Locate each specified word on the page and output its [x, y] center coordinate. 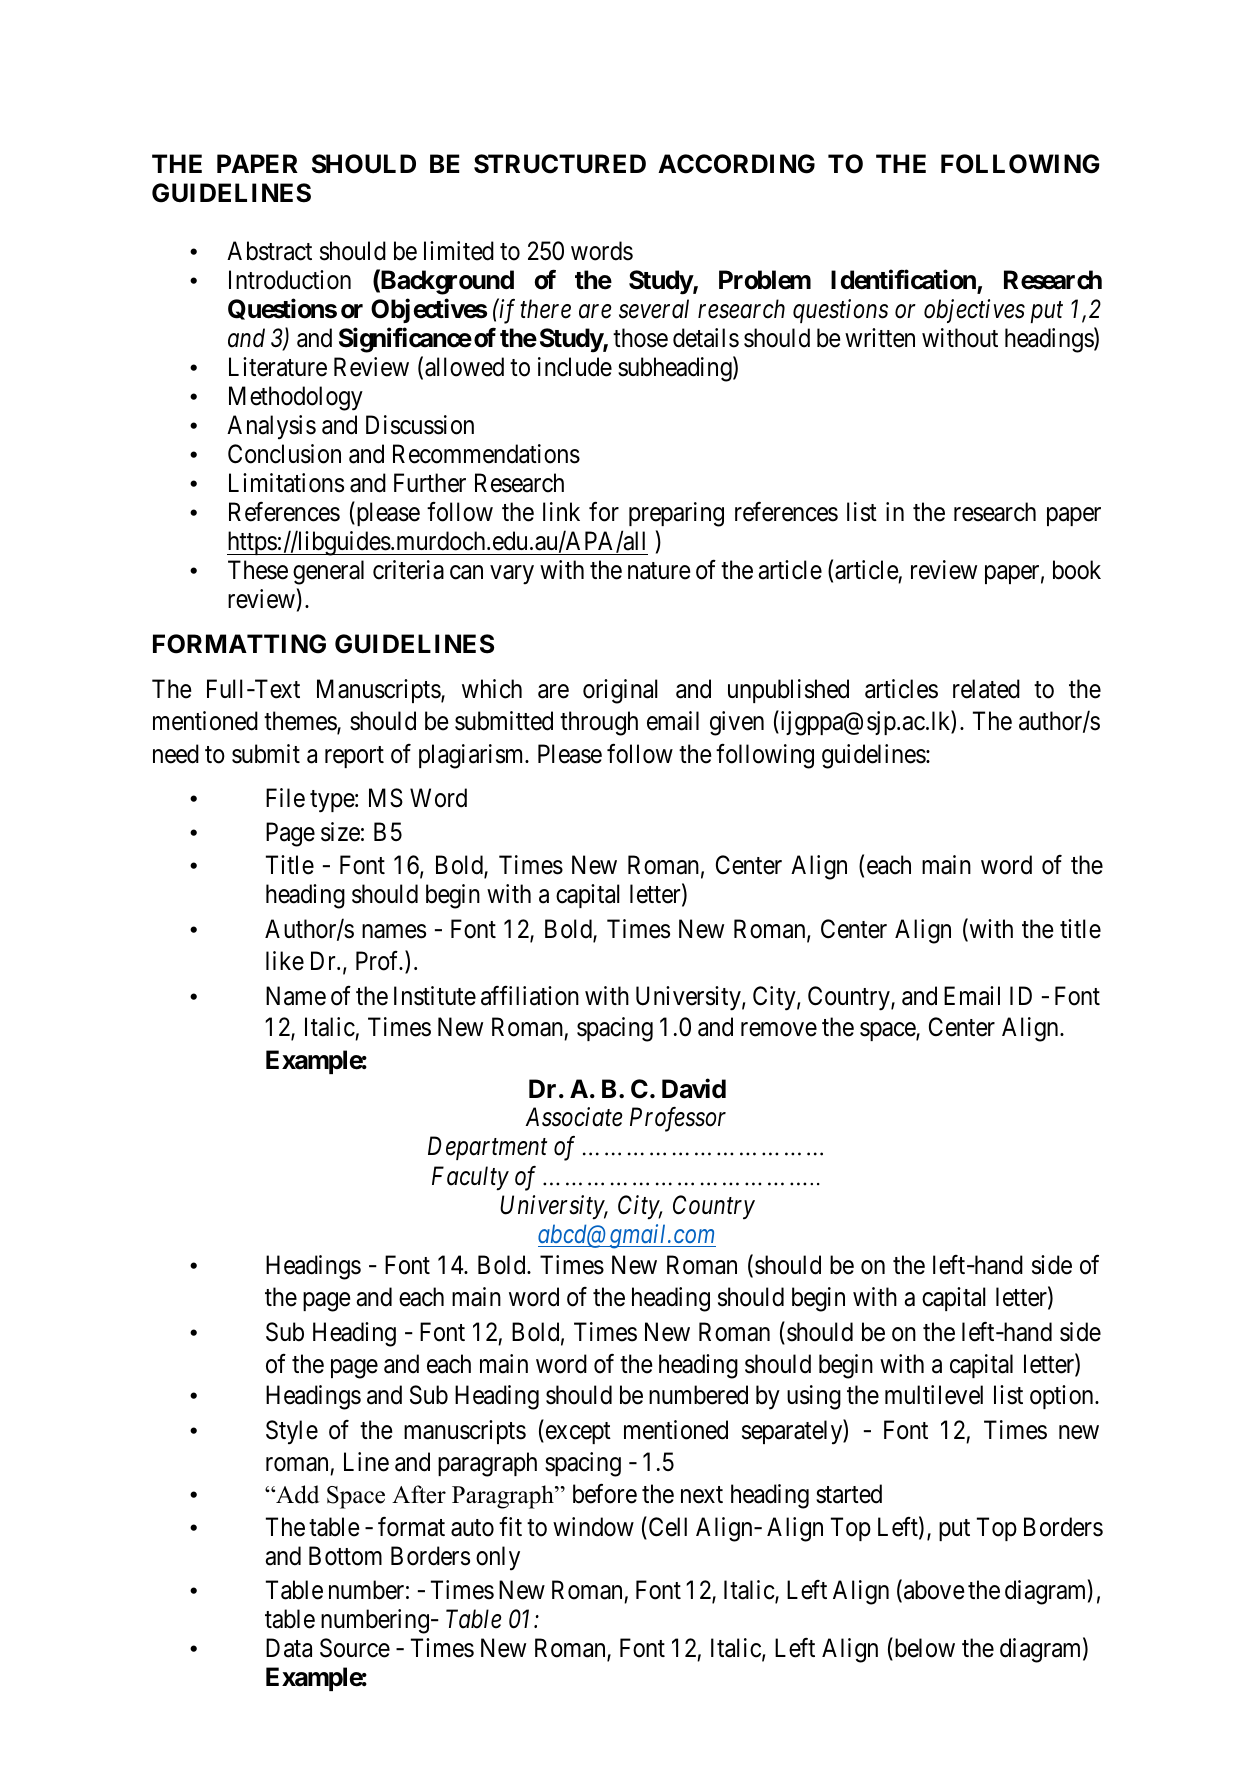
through [599, 723]
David [694, 1089]
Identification [904, 281]
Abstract [269, 251]
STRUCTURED [560, 164]
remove [779, 1030]
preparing [676, 514]
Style [292, 1432]
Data [289, 1648]
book [1077, 570]
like [285, 961]
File [285, 798]
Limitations [286, 483]
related [986, 689]
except [577, 1433]
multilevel [934, 1395]
